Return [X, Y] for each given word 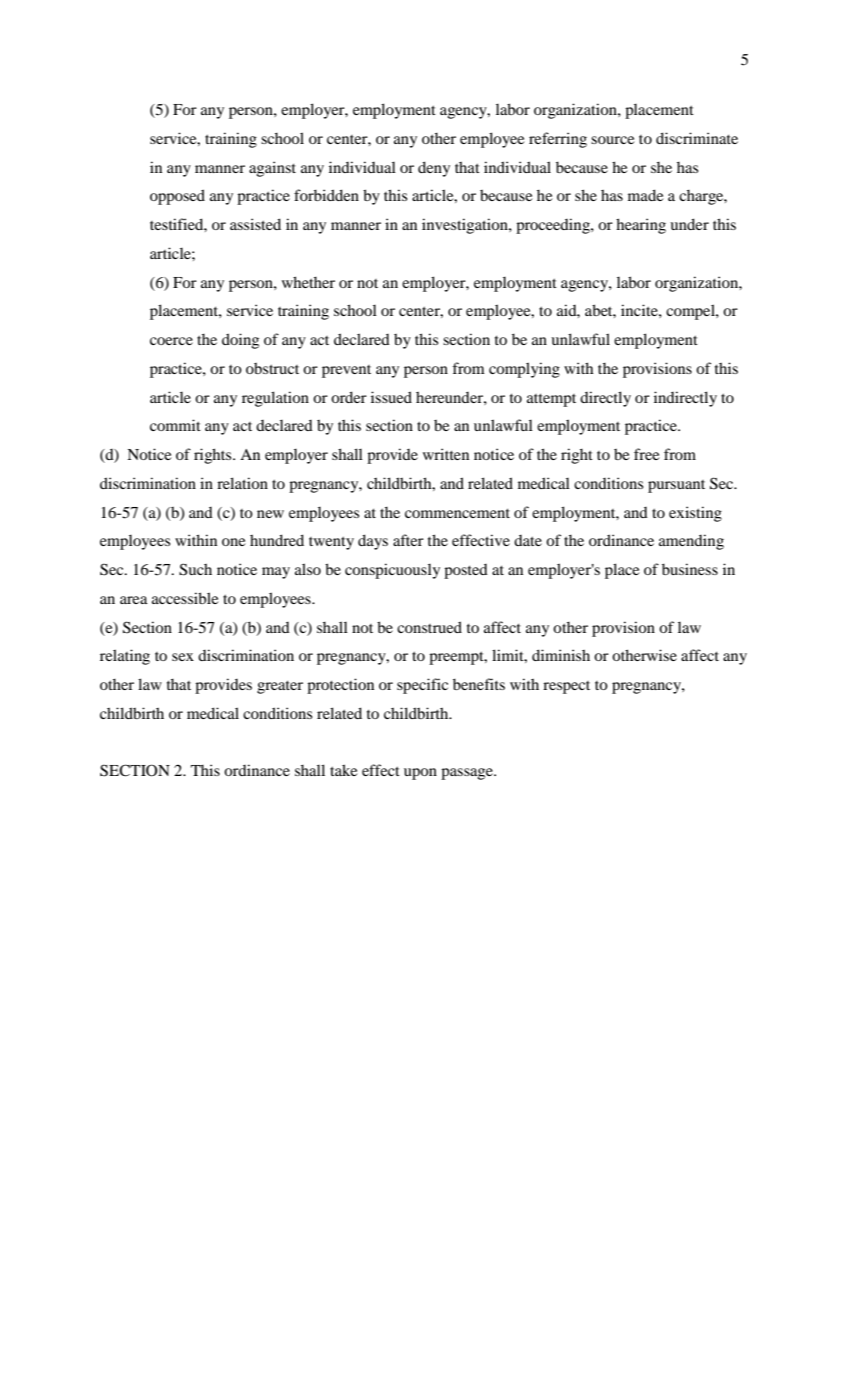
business [690, 569]
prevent [346, 371]
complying [524, 370]
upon [420, 774]
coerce [171, 341]
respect [566, 687]
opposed [177, 197]
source [612, 140]
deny [434, 169]
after [408, 540]
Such [195, 569]
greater [280, 687]
